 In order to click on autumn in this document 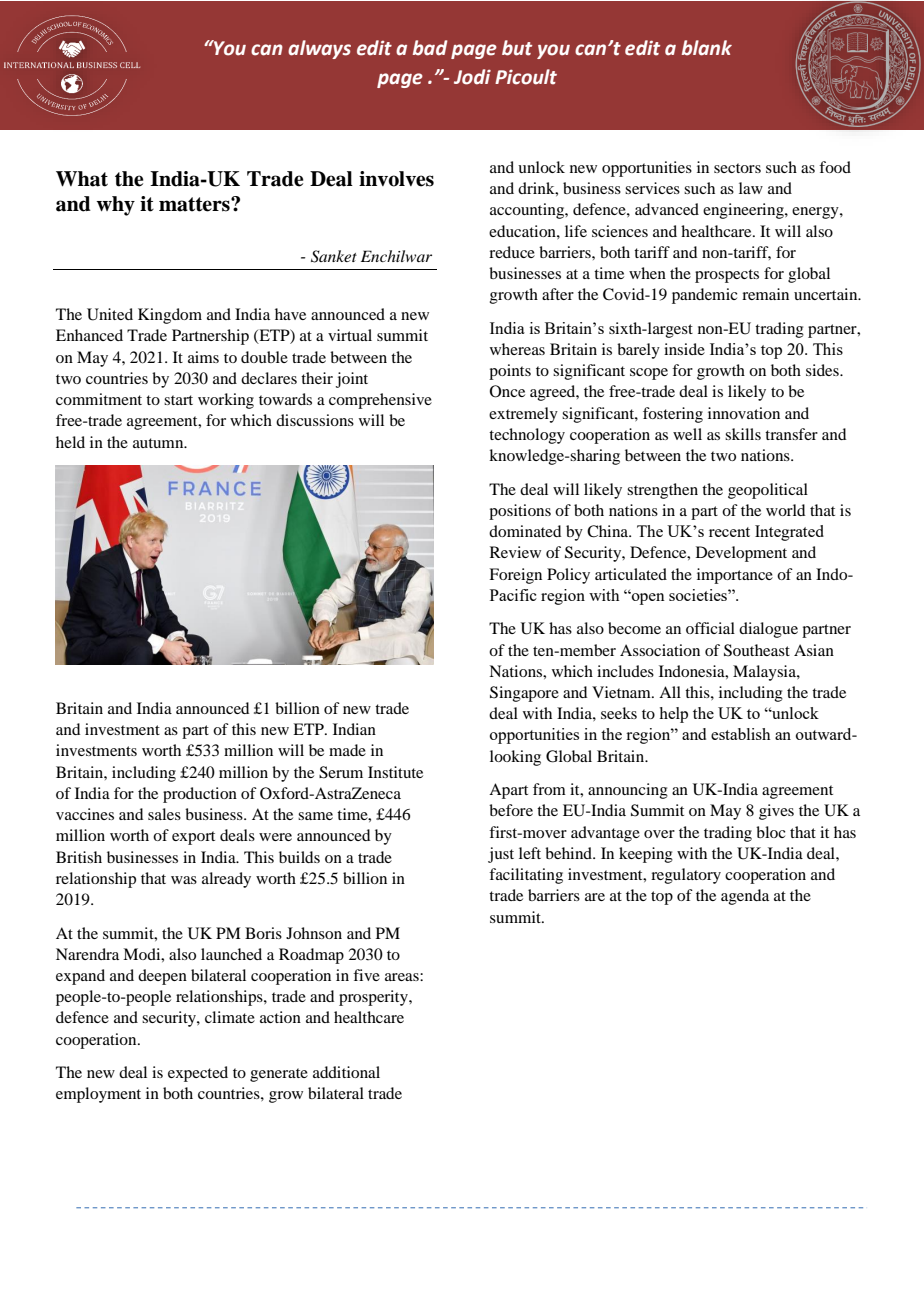, I will do `click(159, 443)`.
